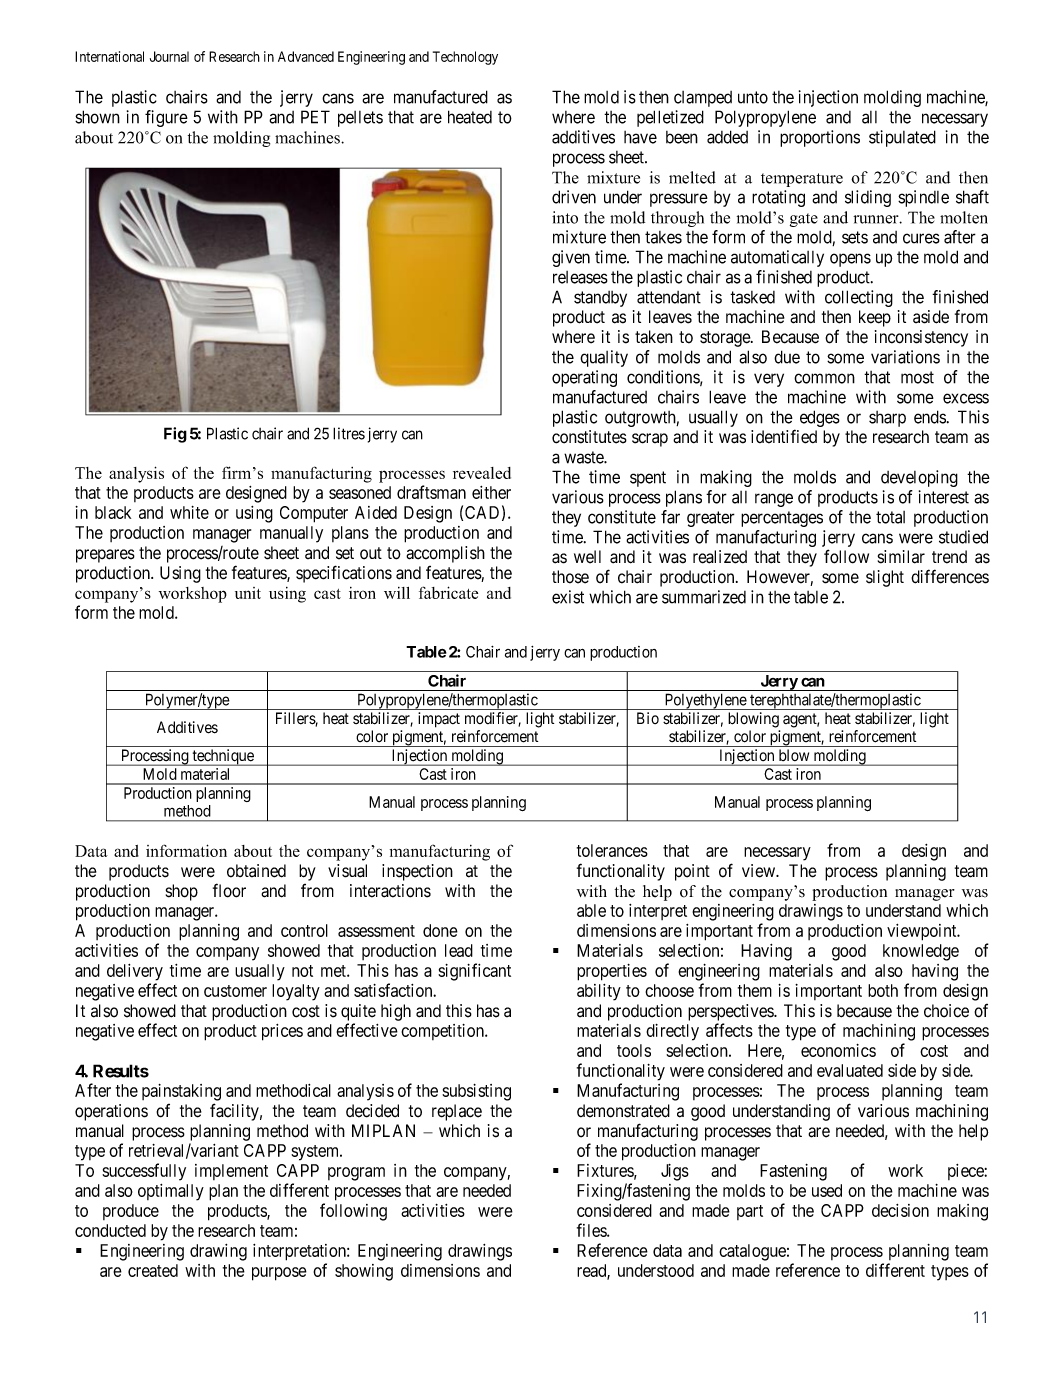 Image resolution: width=1064 pixels, height=1377 pixels. I want to click on common, so click(824, 378).
